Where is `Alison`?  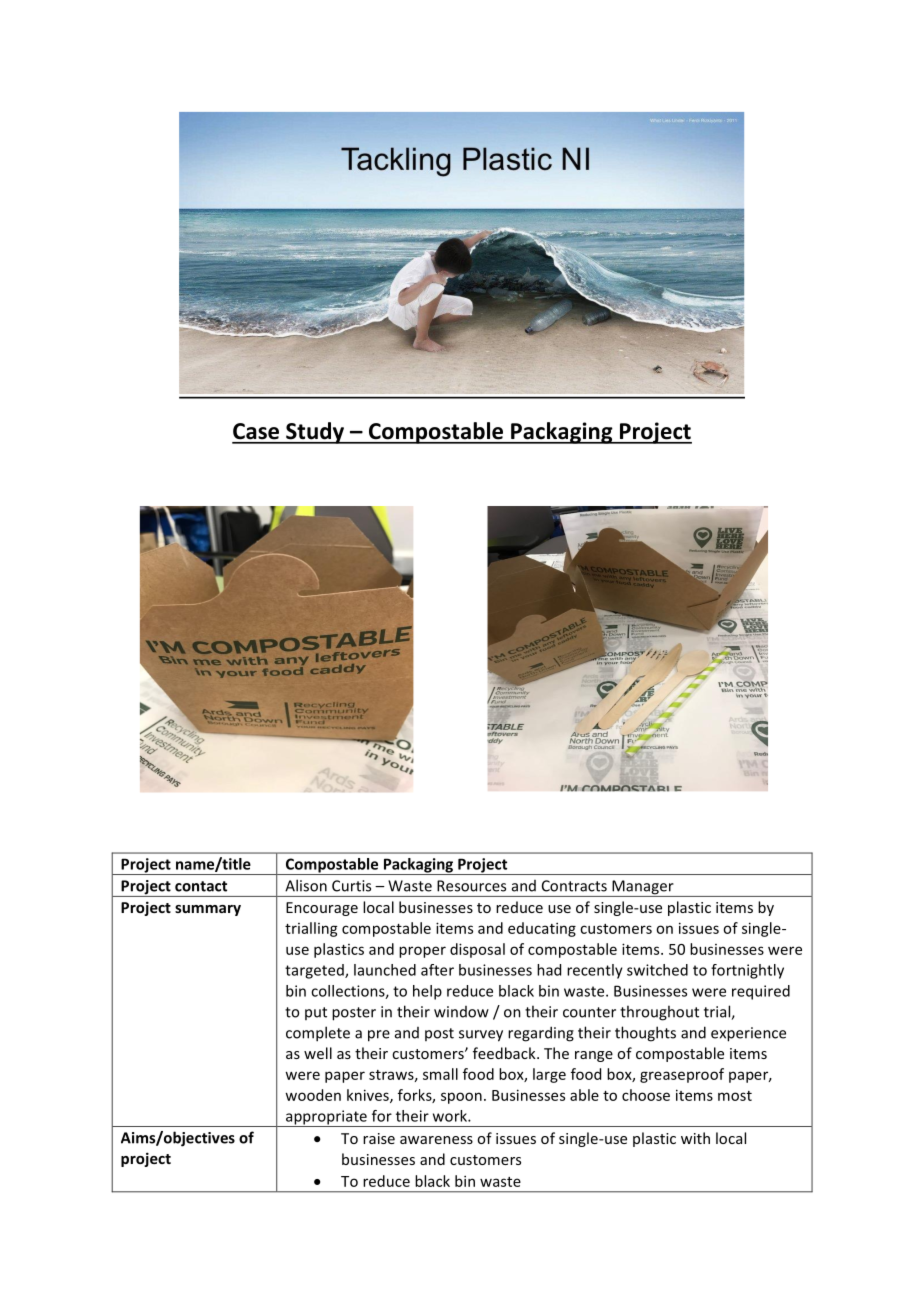
Alison is located at coordinates (306, 885).
